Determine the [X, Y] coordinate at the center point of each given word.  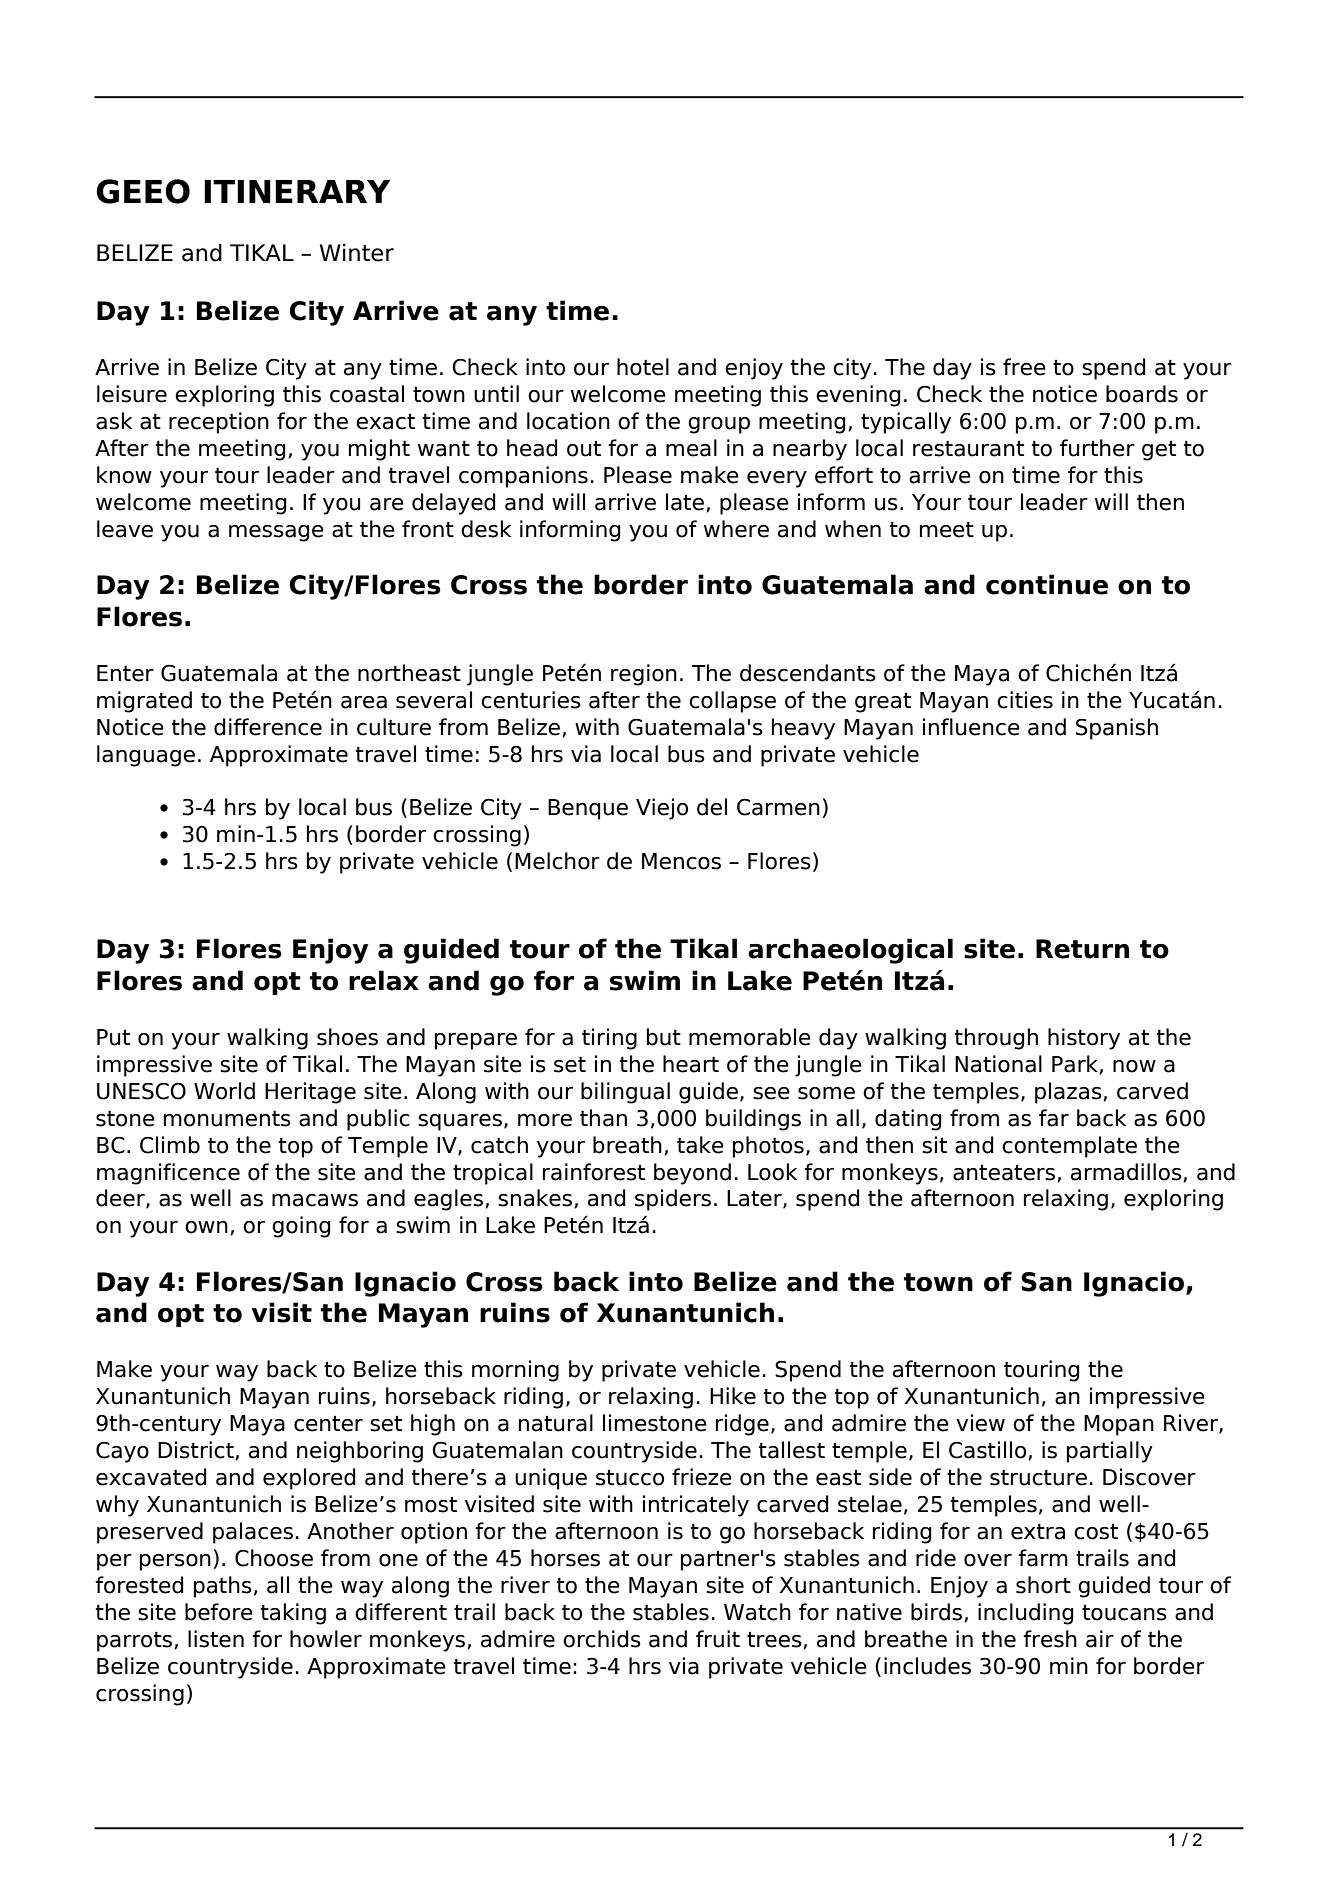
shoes [347, 1037]
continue [1047, 584]
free [1024, 367]
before [219, 1612]
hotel [643, 367]
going [301, 1227]
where [736, 529]
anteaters [1004, 1173]
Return [1082, 949]
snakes [535, 1198]
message [276, 533]
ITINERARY [297, 191]
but [664, 1037]
